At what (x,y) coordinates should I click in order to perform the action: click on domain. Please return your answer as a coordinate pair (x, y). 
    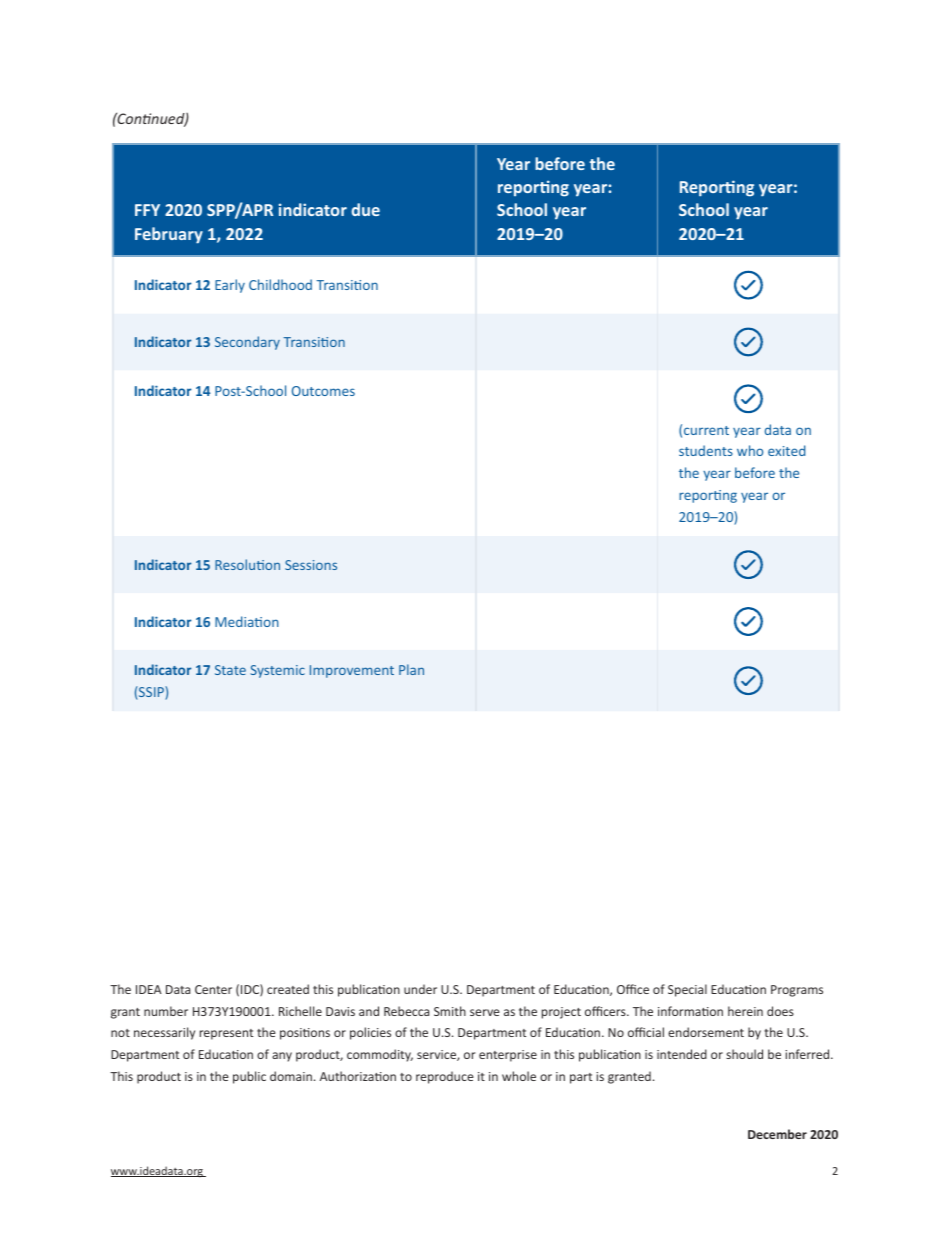
    Looking at the image, I should click on (291, 1076).
